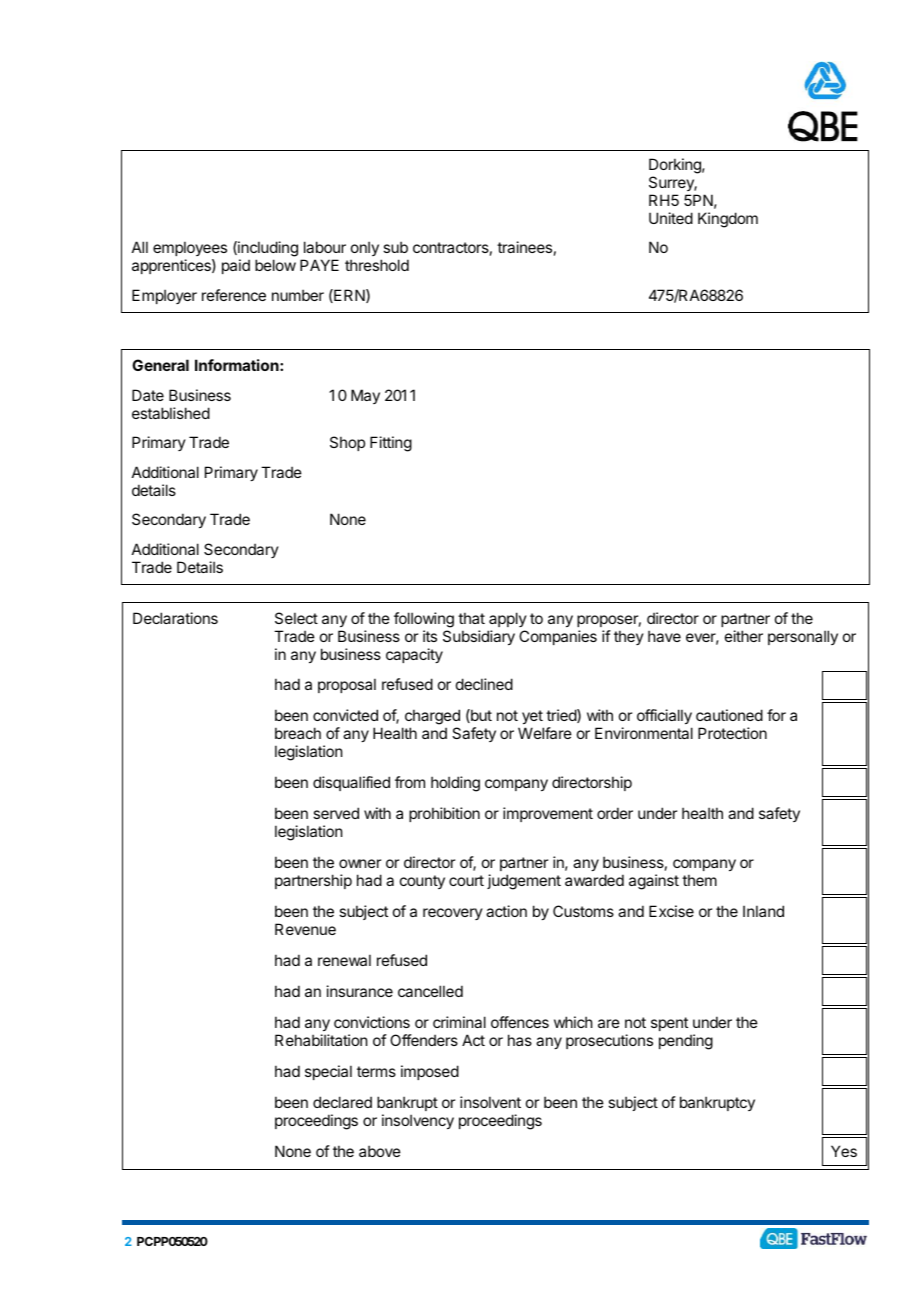 This document has width=924, height=1308. Describe the element at coordinates (298, 733) in the document. I see `breach` at that location.
